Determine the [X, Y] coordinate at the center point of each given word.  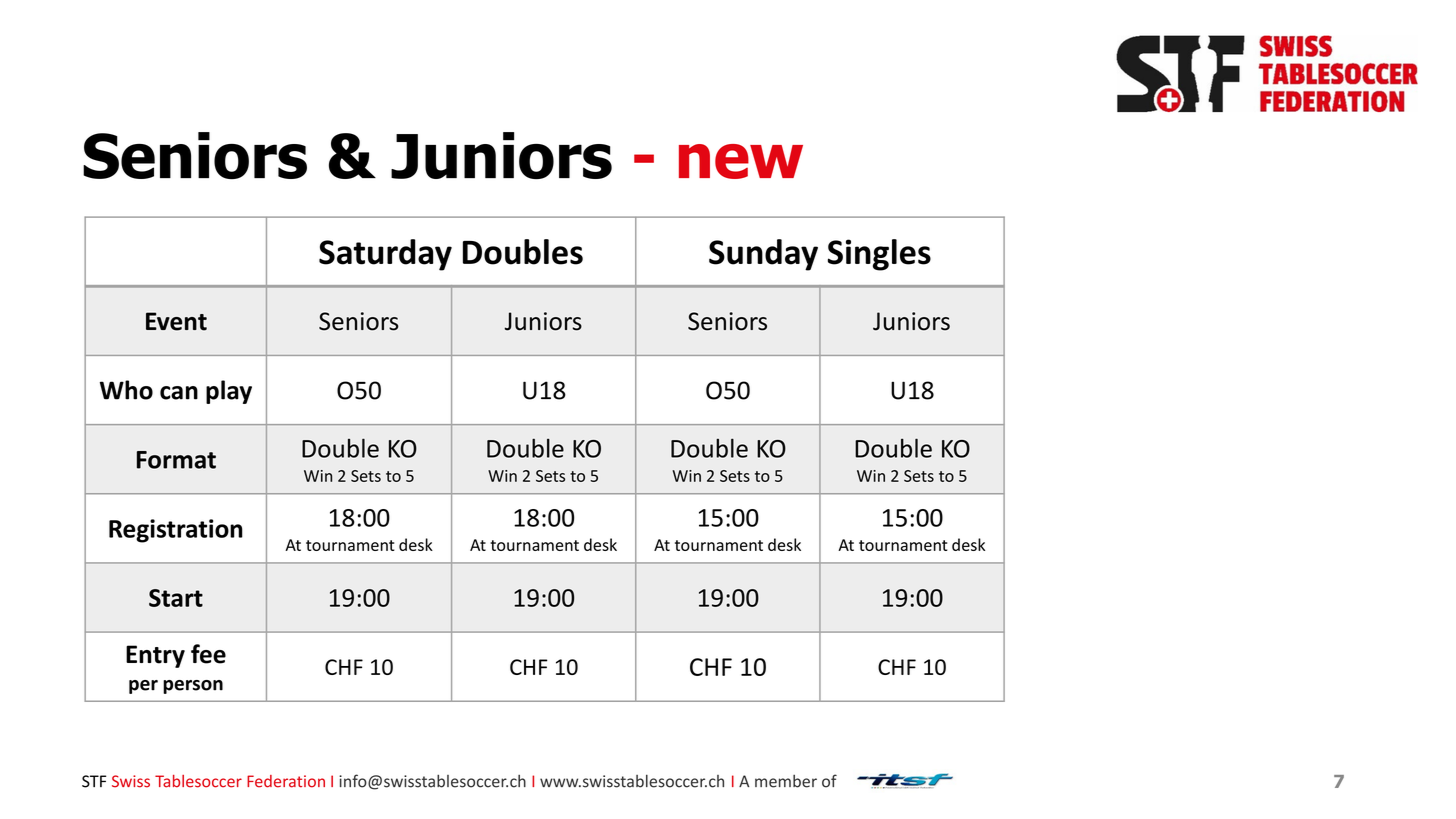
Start [176, 598]
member [786, 781]
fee [208, 654]
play [229, 392]
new [741, 161]
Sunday [763, 255]
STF [94, 781]
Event [176, 321]
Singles [879, 255]
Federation [286, 781]
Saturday [385, 255]
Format [176, 460]
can [179, 393]
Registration [176, 531]
